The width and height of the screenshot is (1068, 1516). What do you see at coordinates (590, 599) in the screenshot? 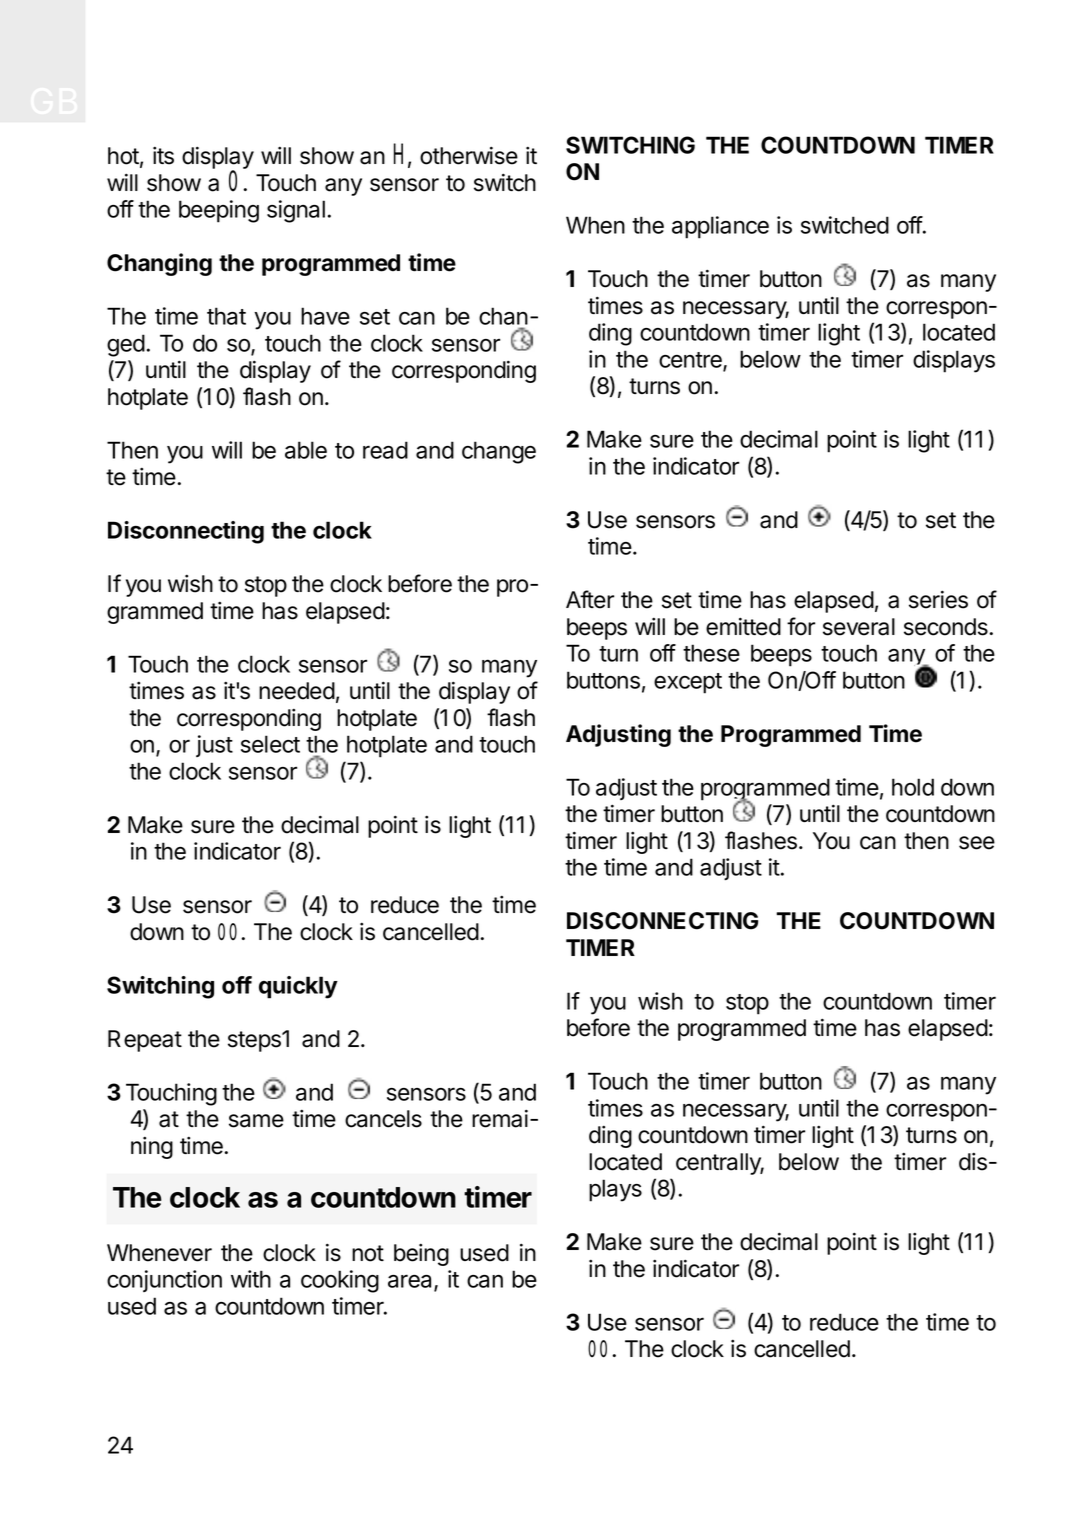
I see `After` at bounding box center [590, 599].
